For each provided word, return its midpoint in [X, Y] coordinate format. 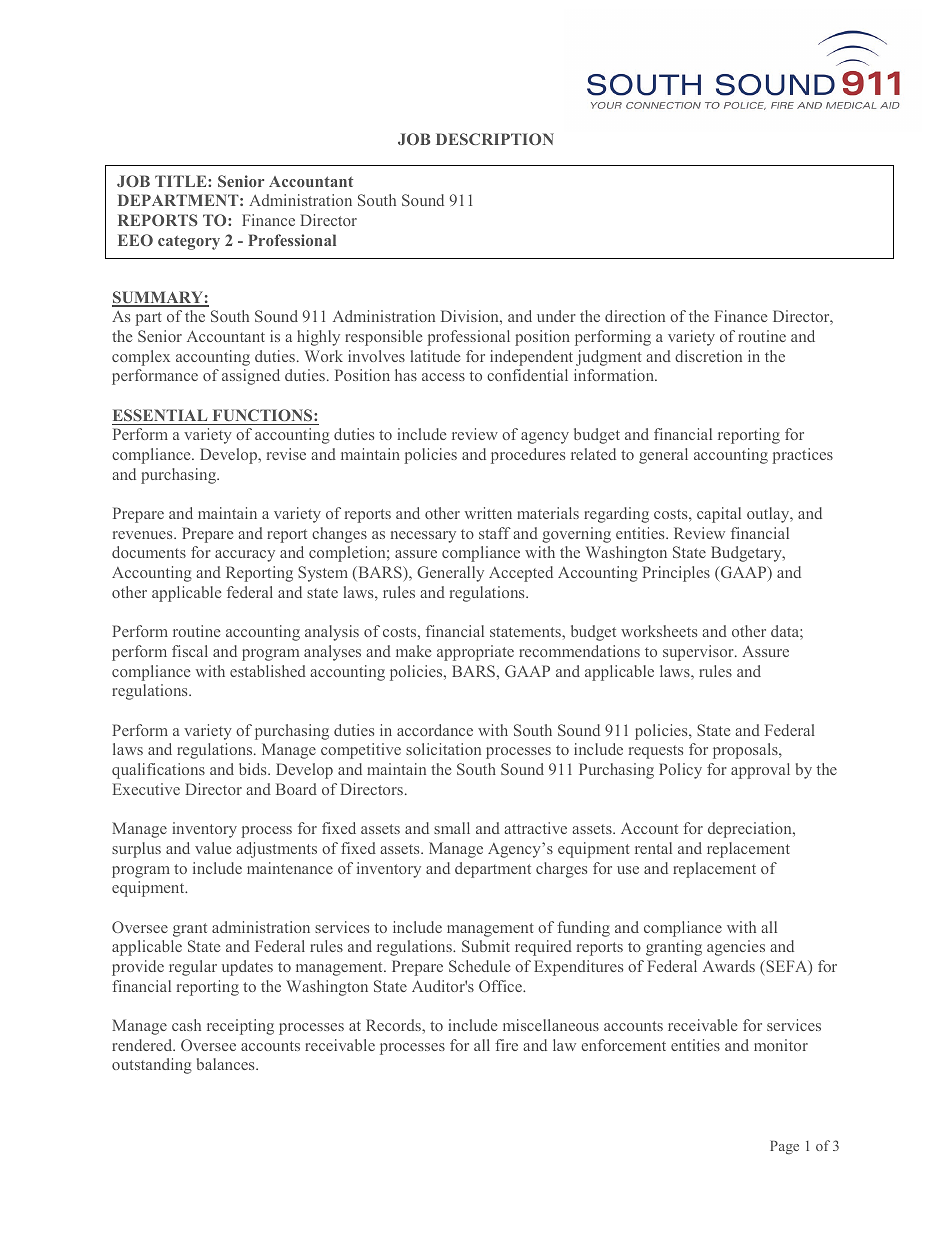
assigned [251, 377]
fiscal [190, 651]
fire [506, 1045]
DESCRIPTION [495, 139]
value [213, 848]
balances [227, 1064]
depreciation [751, 830]
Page [784, 1148]
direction [635, 316]
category [189, 242]
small [452, 828]
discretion [708, 356]
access [443, 377]
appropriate [475, 653]
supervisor [699, 653]
